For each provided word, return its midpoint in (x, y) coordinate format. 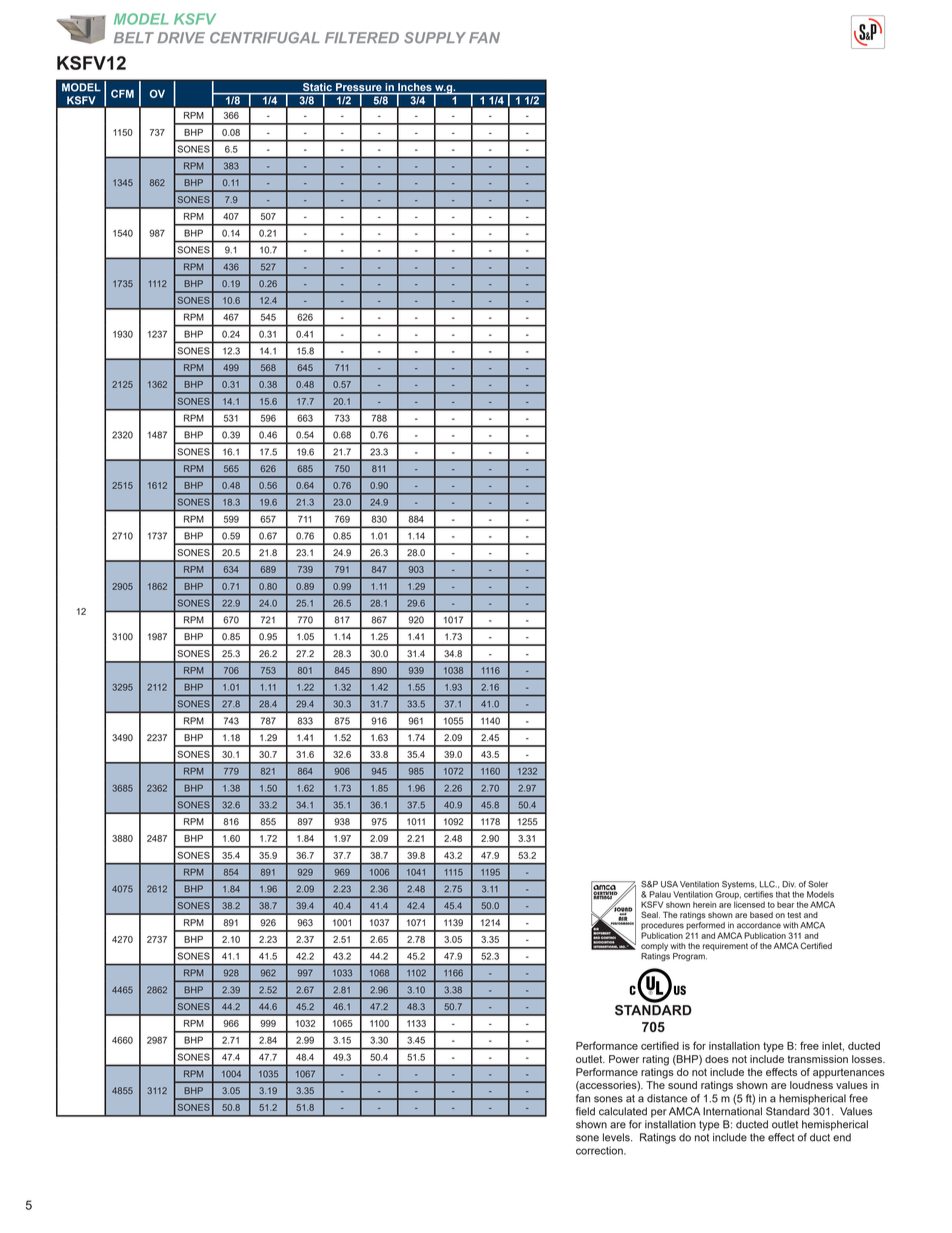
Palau (660, 894)
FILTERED (362, 37)
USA (669, 884)
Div (789, 884)
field (585, 1111)
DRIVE (181, 37)
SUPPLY (435, 37)
